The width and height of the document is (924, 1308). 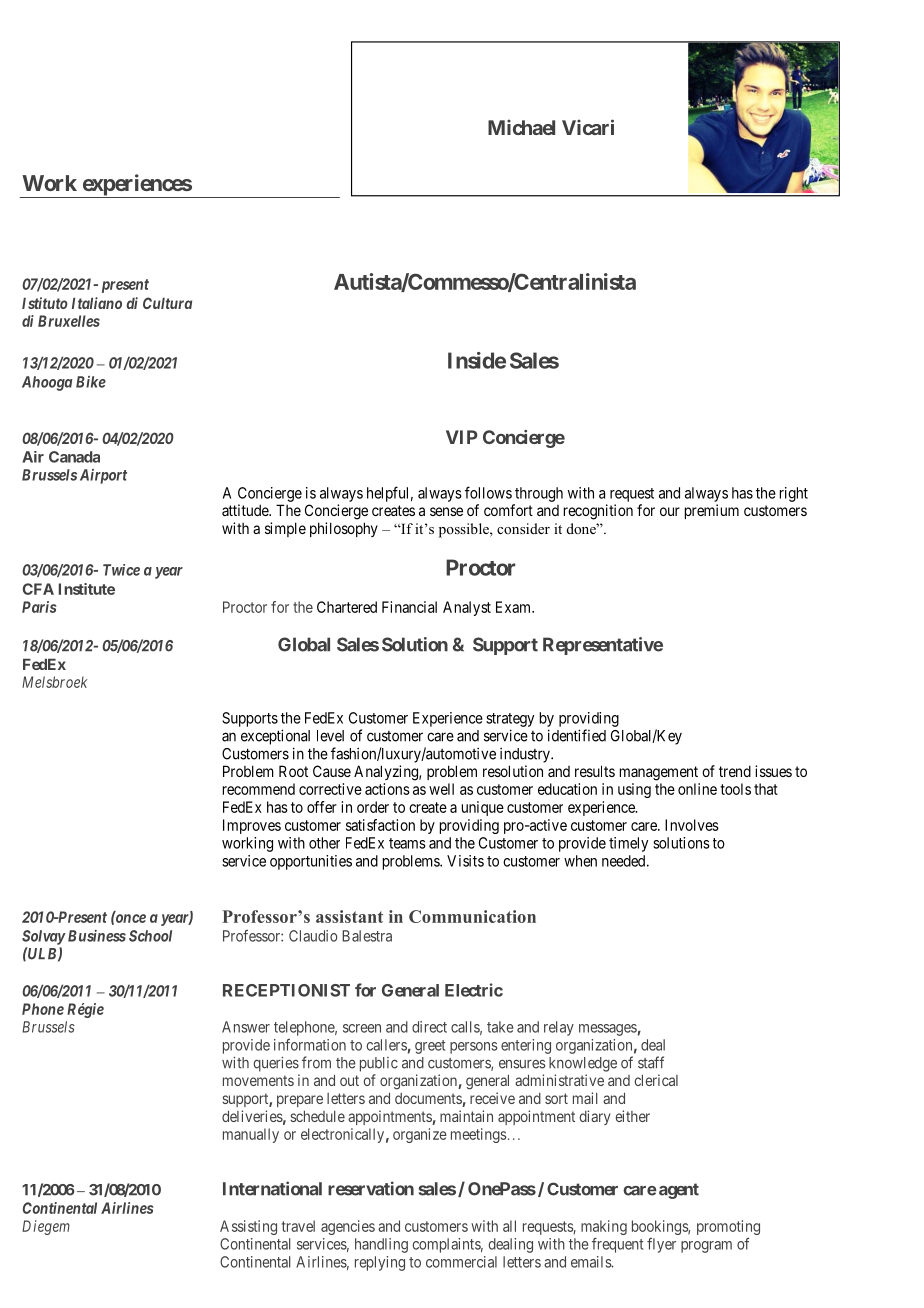 What do you see at coordinates (248, 1227) in the document?
I see `Assisting` at bounding box center [248, 1227].
